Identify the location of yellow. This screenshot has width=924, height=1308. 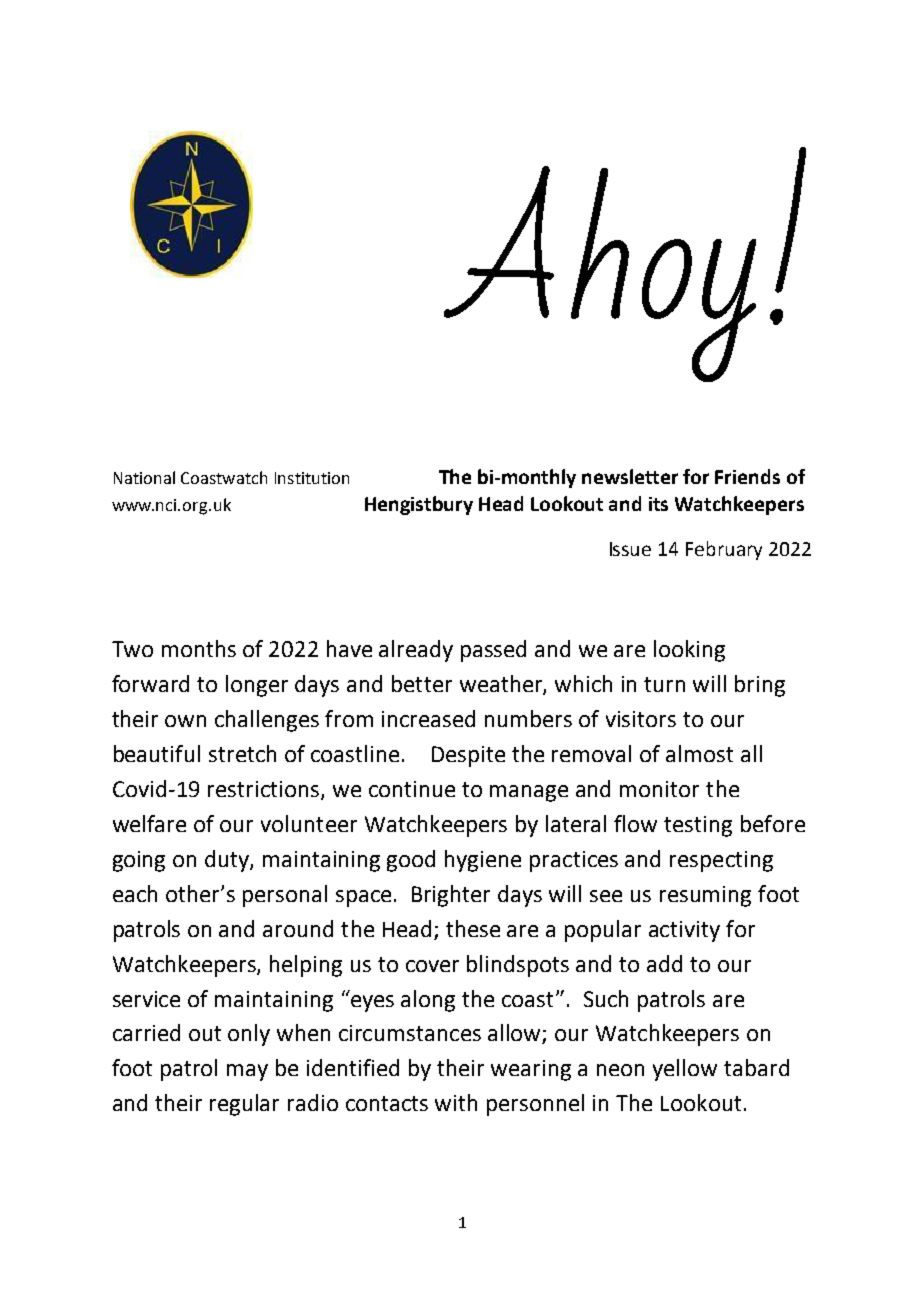
(685, 1070).
